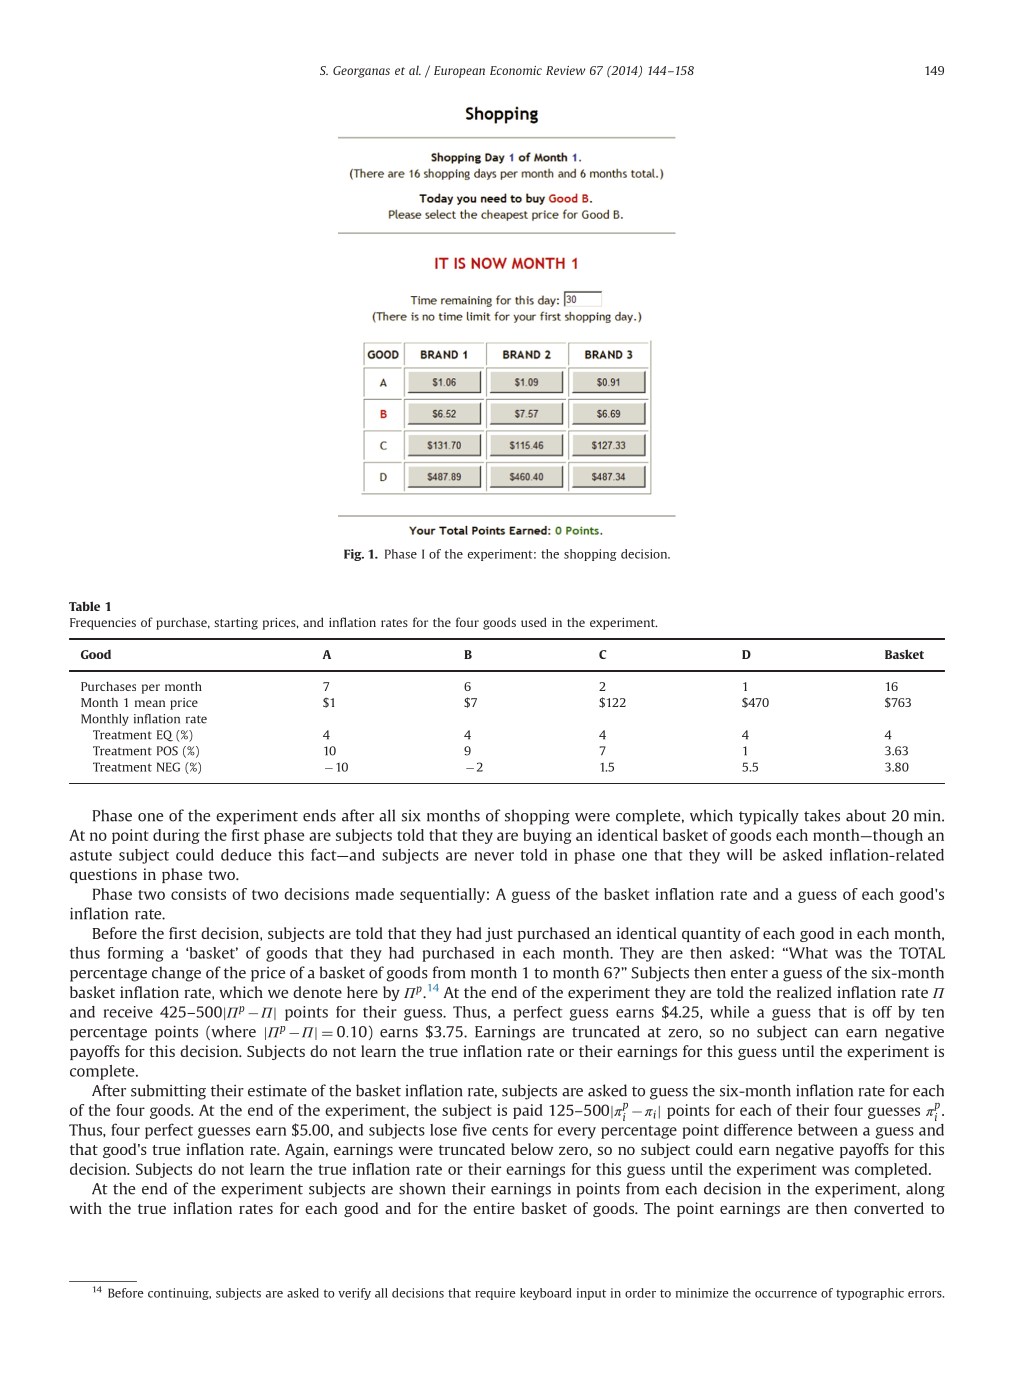 Image resolution: width=1022 pixels, height=1395 pixels. I want to click on European, so click(459, 72).
